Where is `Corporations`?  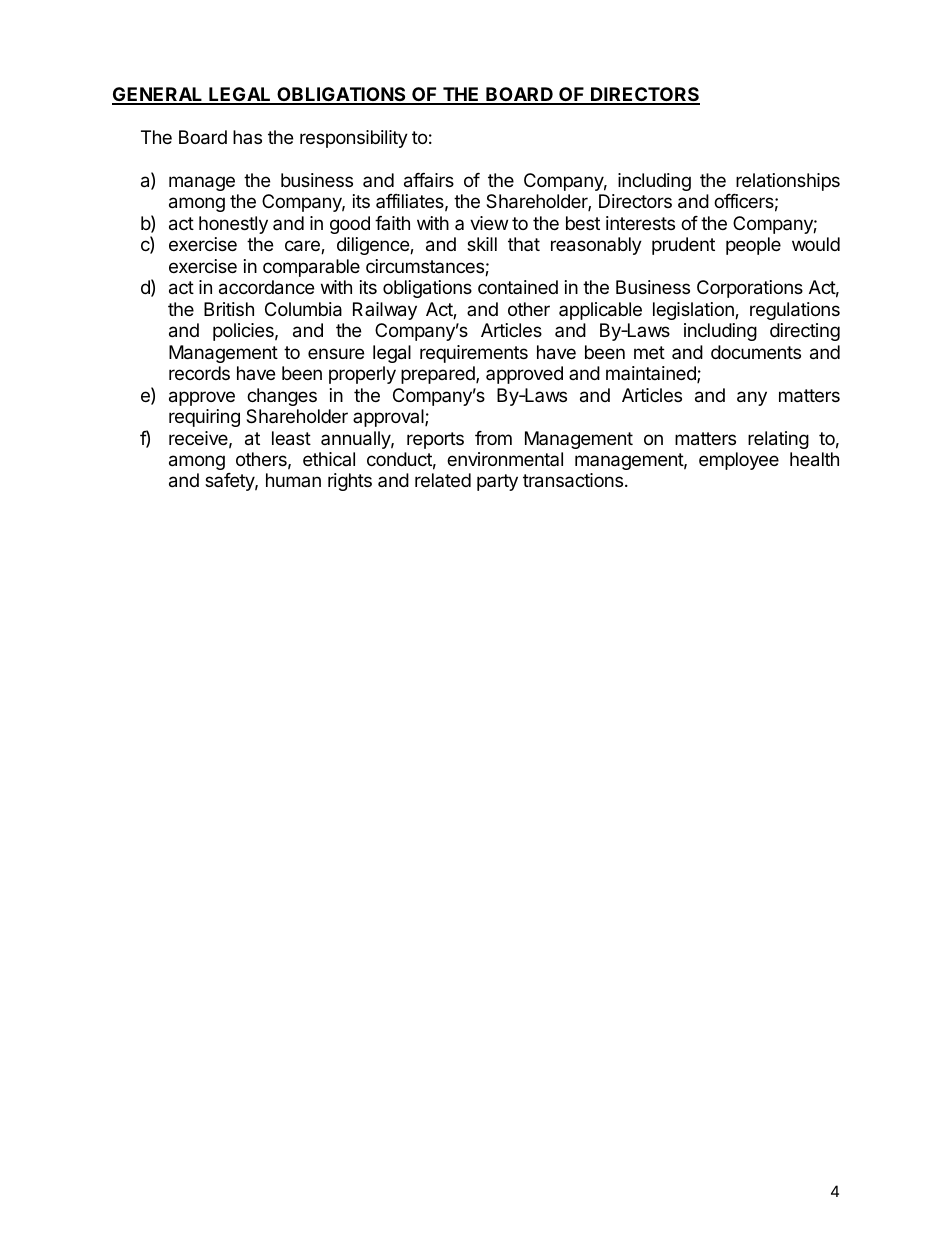
Corporations is located at coordinates (750, 289).
